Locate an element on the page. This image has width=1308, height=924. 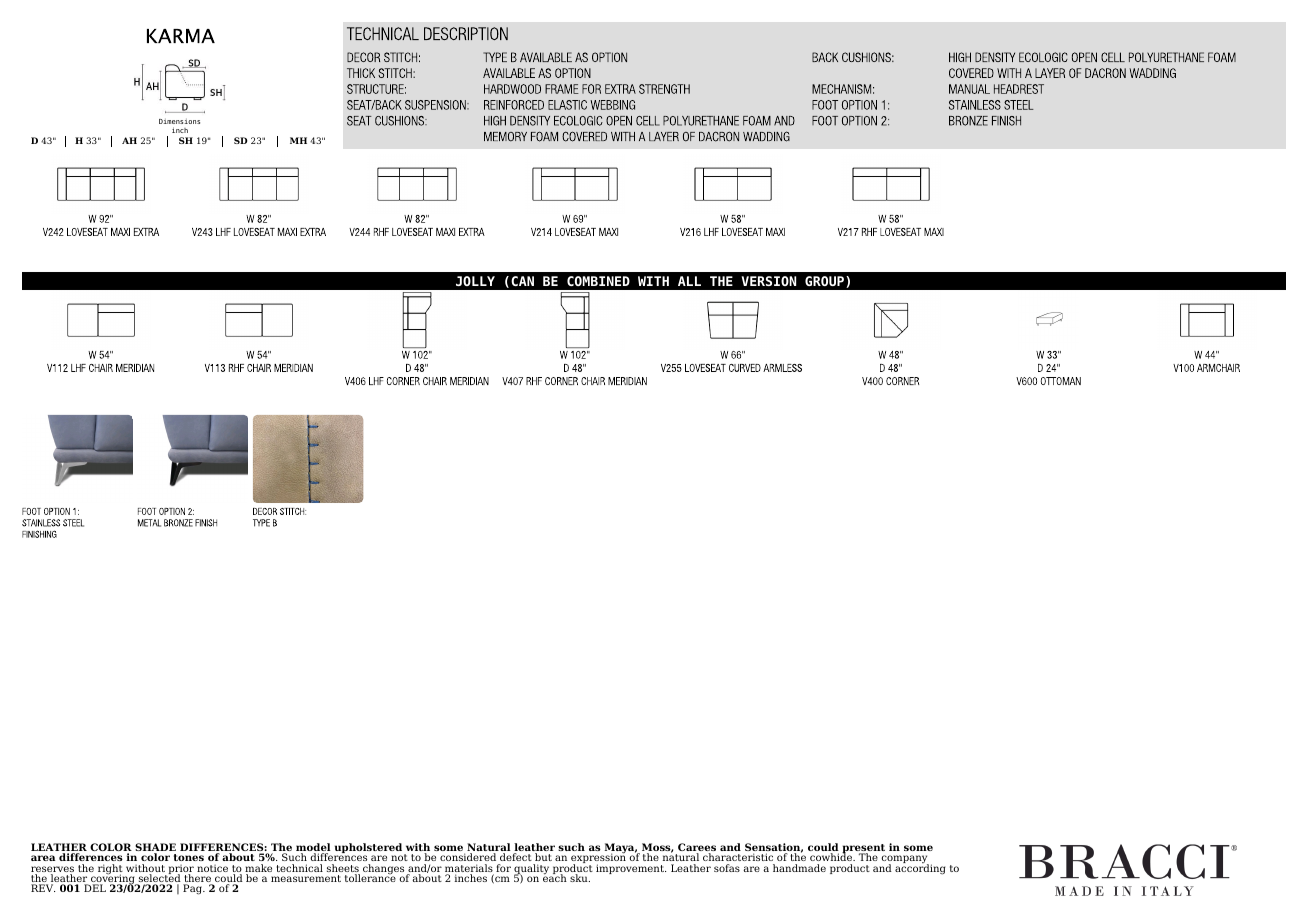
SHADE is located at coordinates (155, 848).
